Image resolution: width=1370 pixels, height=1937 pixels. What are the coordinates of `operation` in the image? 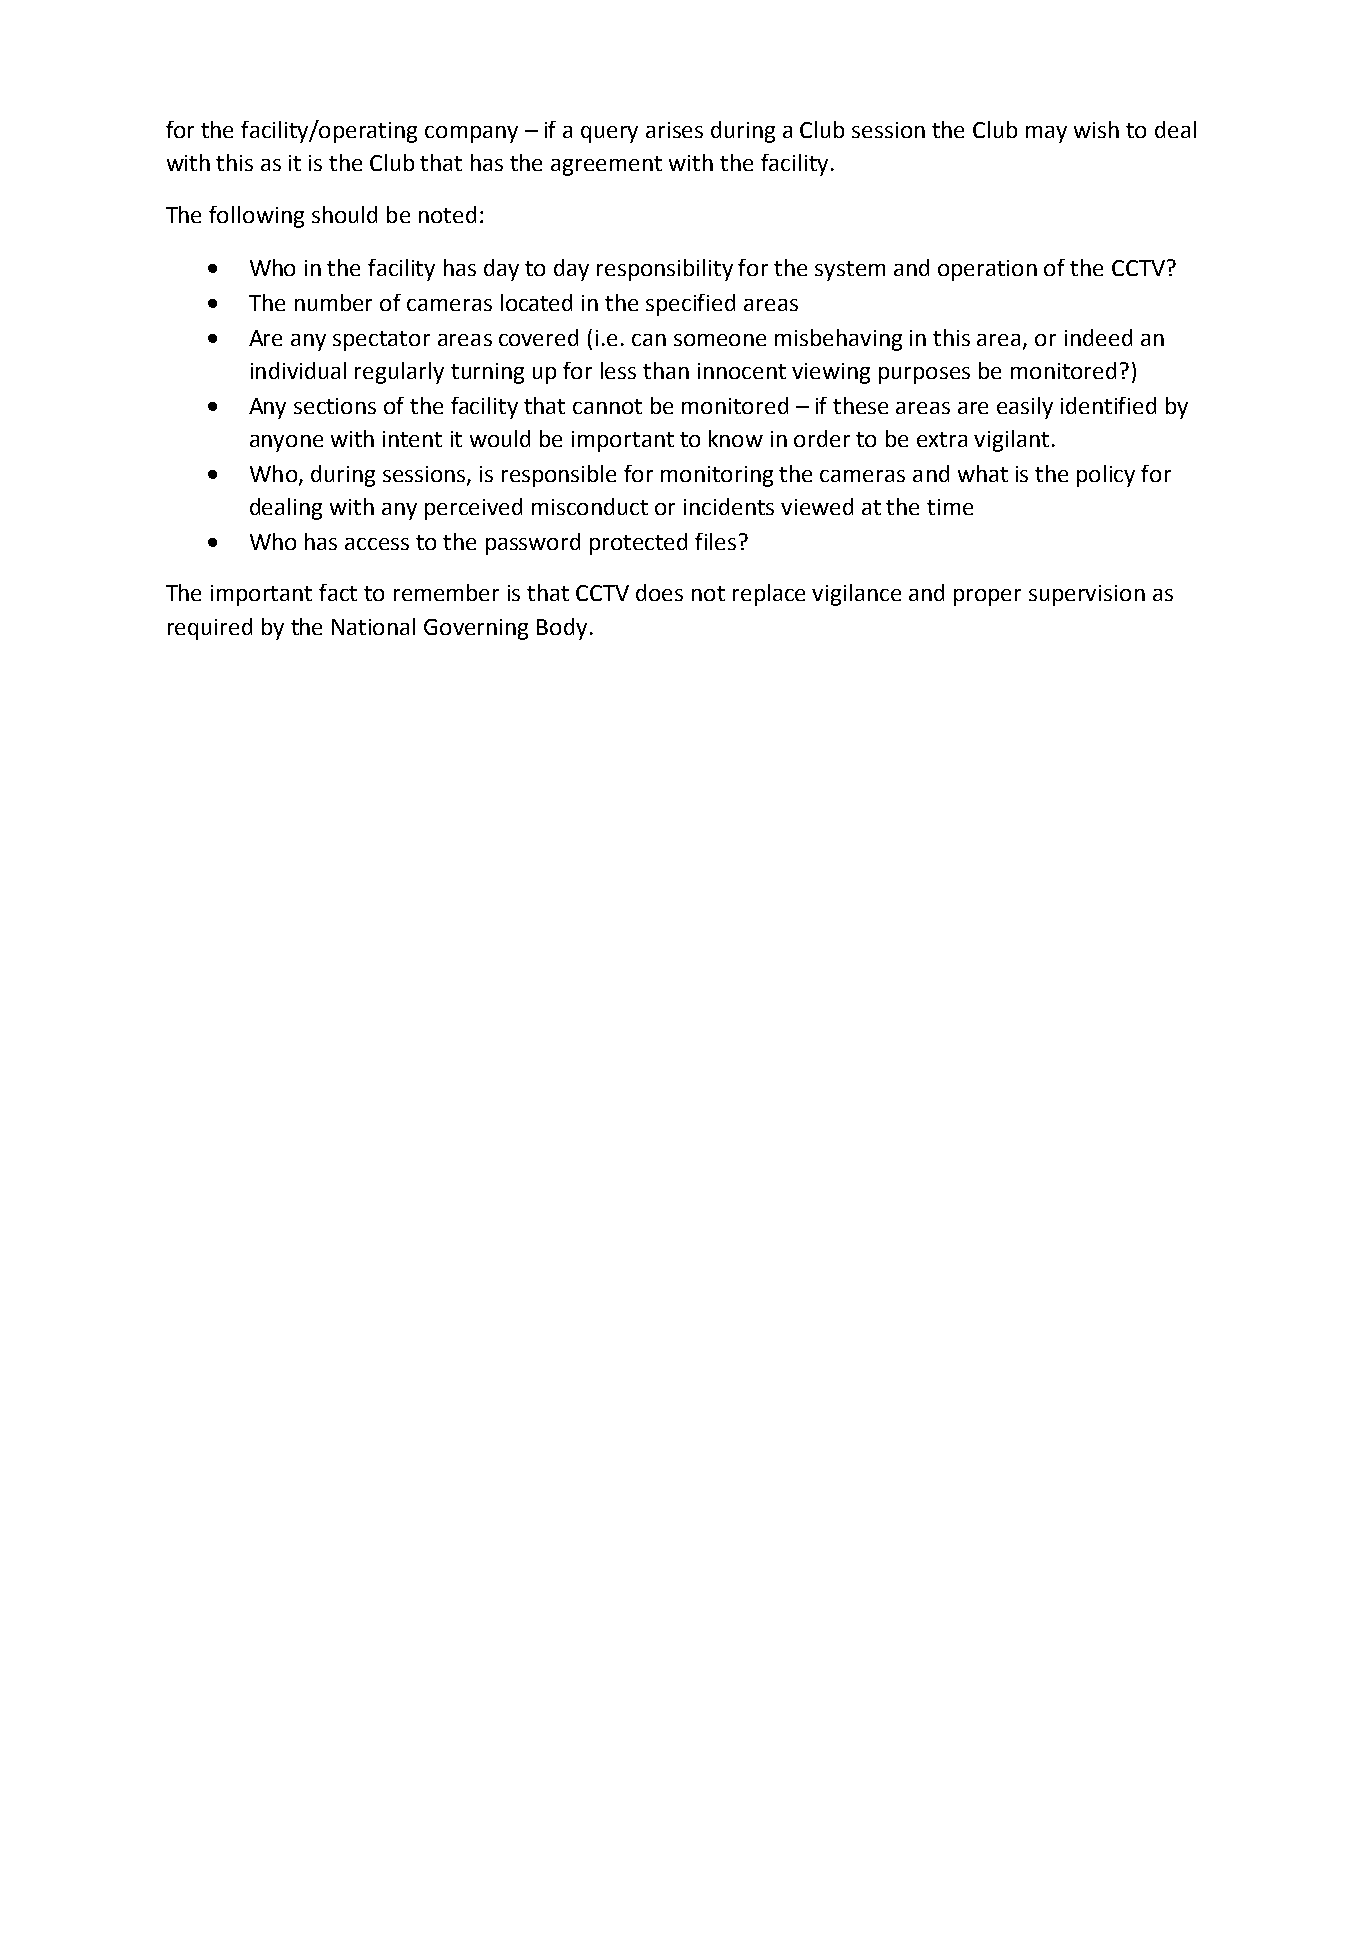 It's located at (987, 270).
